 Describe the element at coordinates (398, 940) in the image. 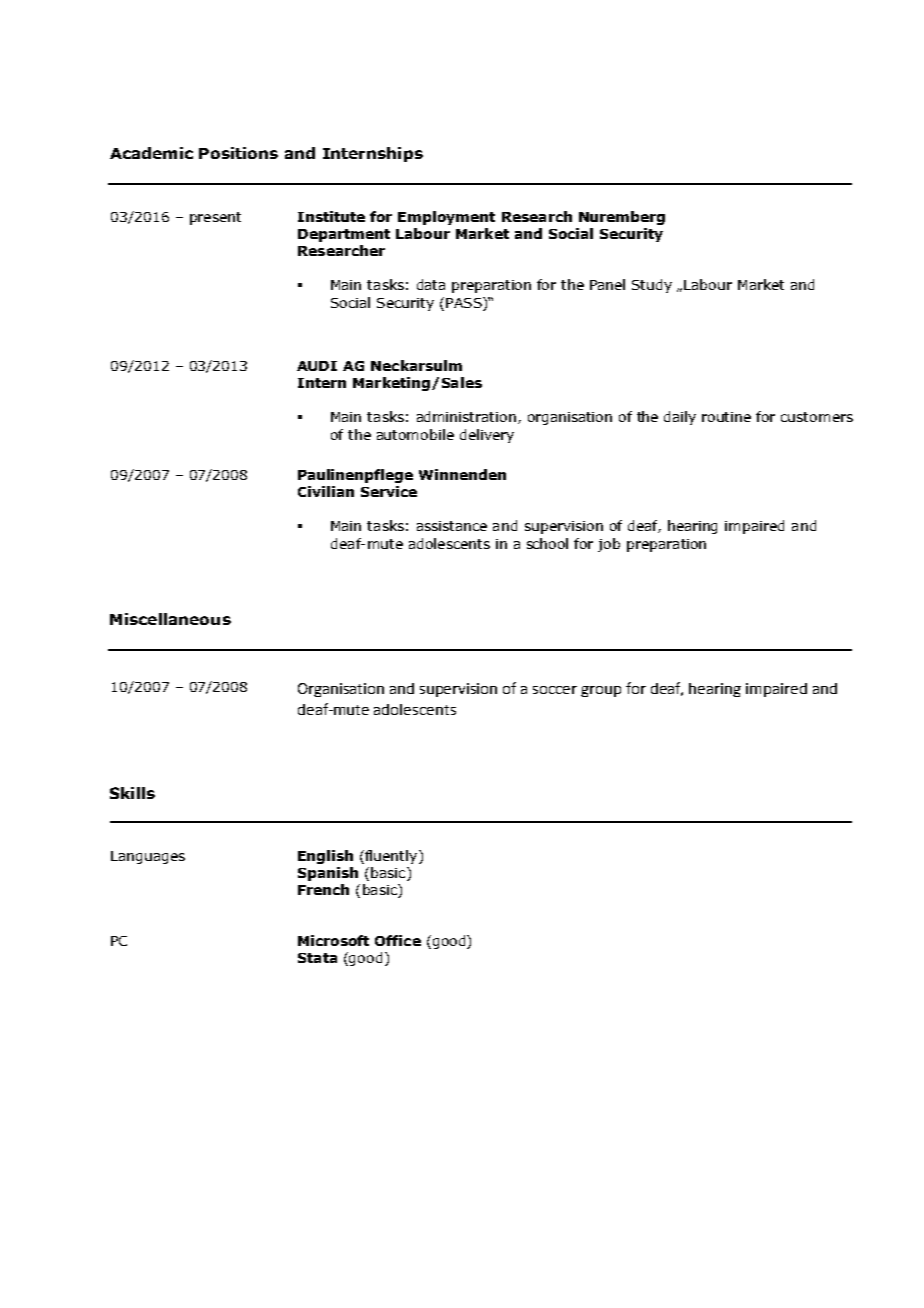

I see `Office` at that location.
